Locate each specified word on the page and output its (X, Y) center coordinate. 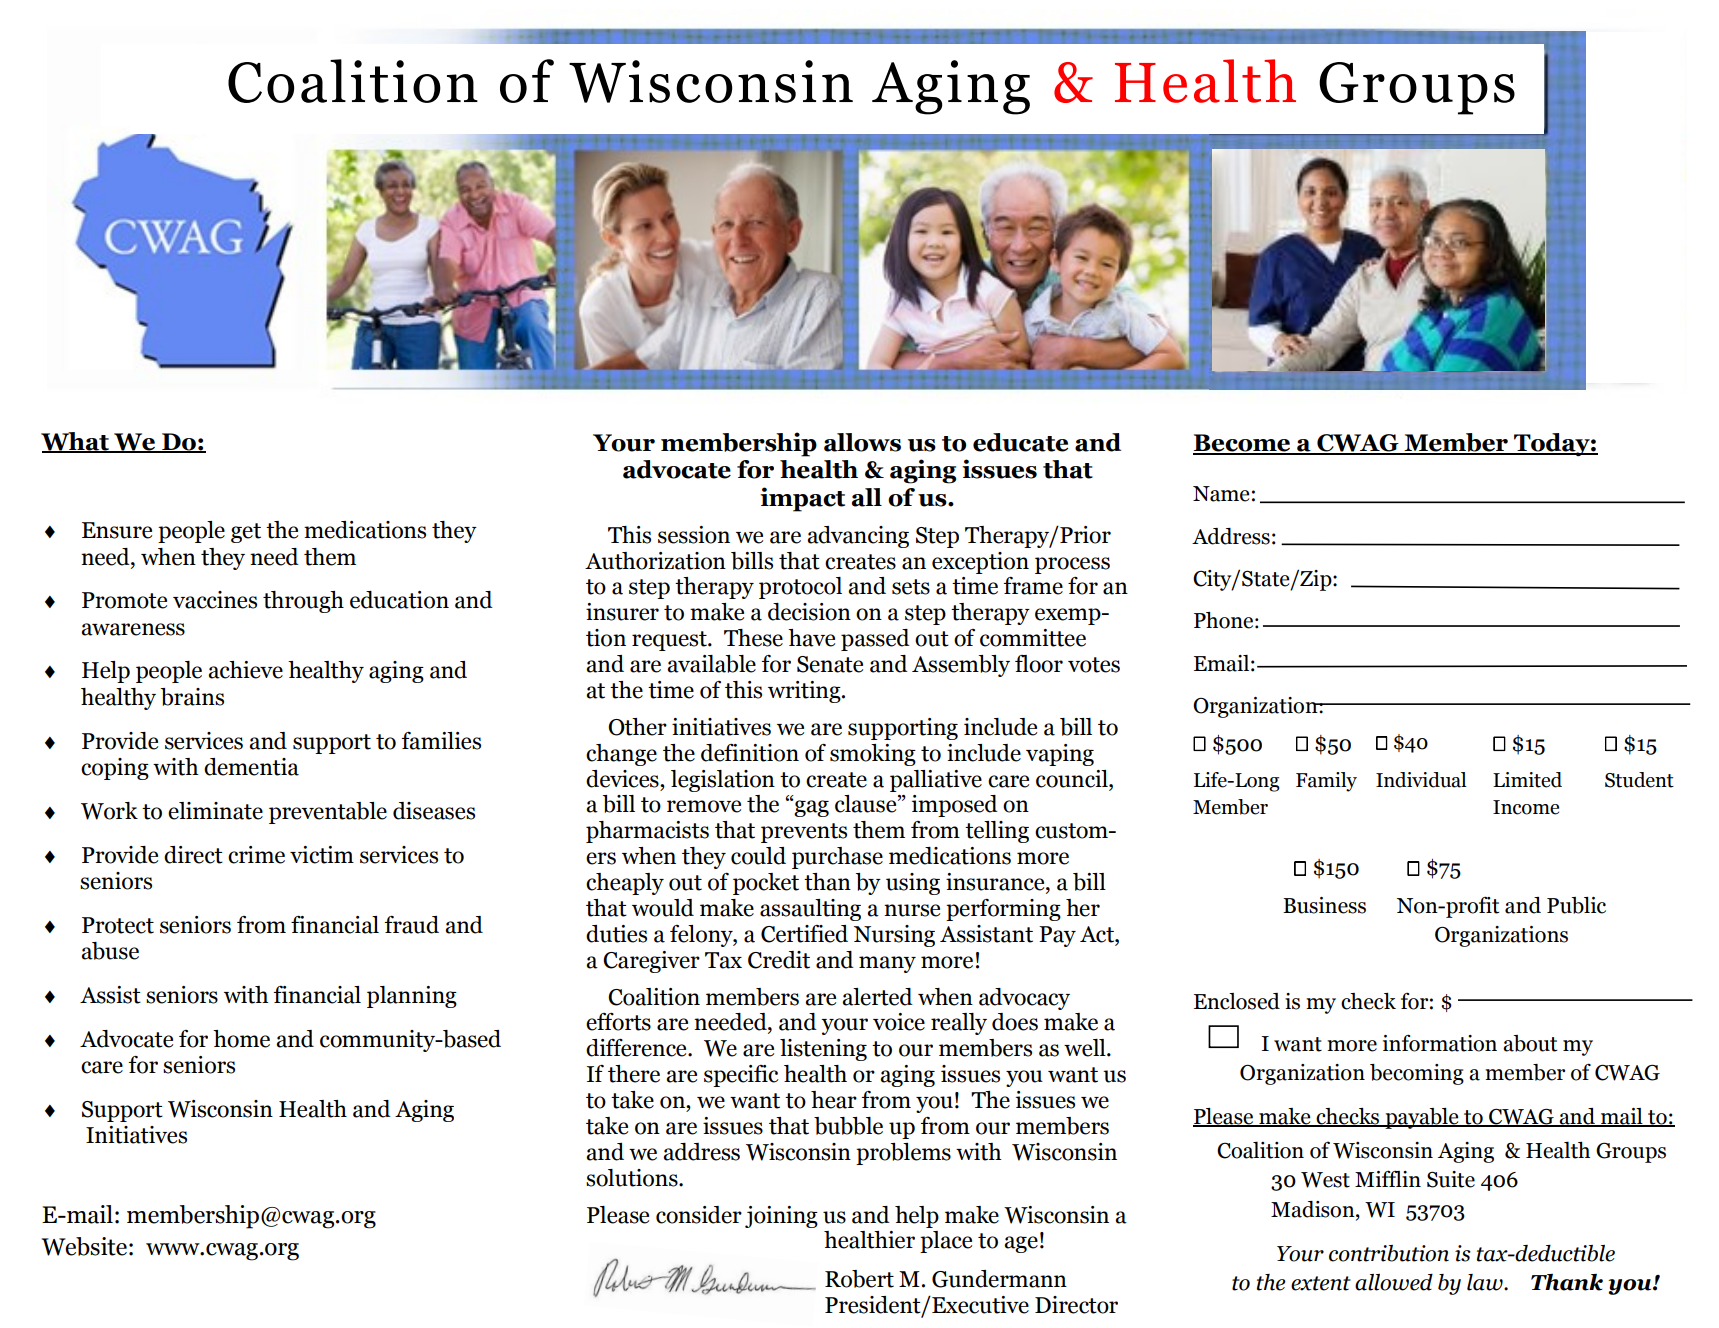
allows (862, 442)
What (76, 442)
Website (84, 1246)
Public (1576, 905)
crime (256, 855)
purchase (837, 858)
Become (1243, 444)
